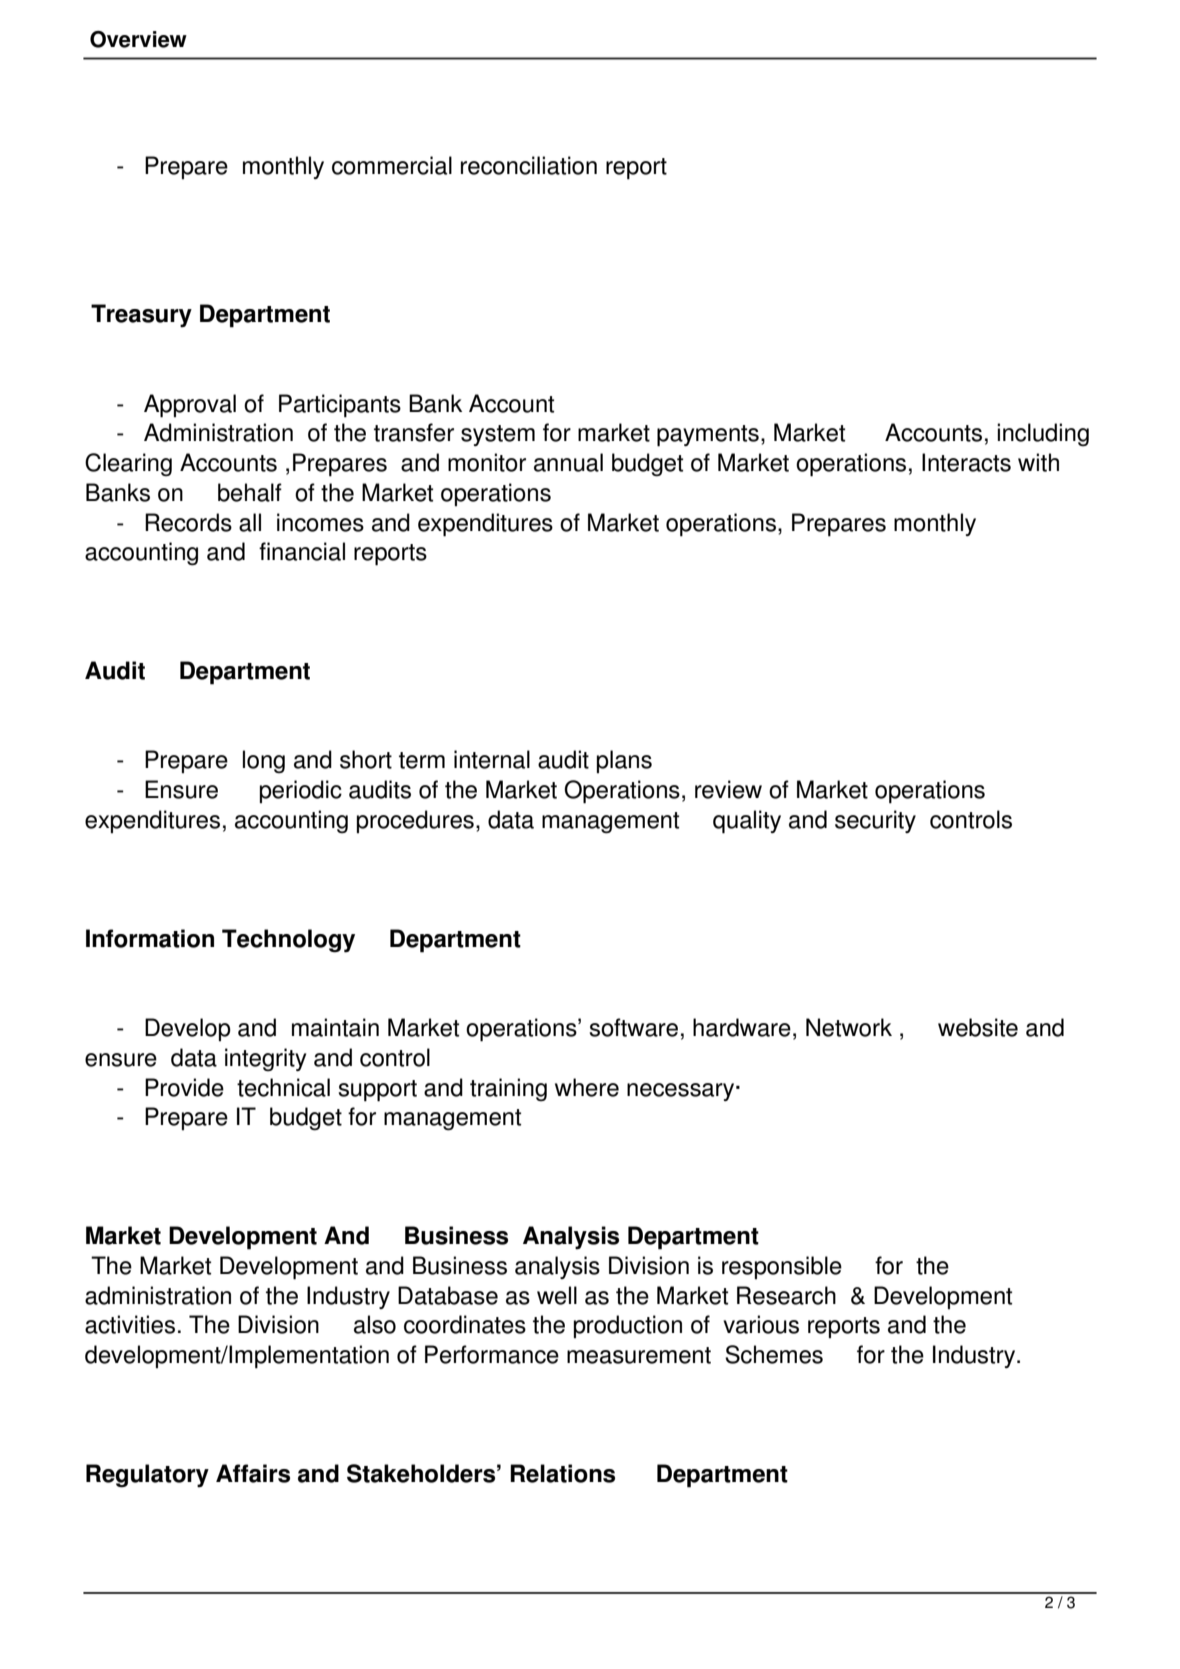 The height and width of the page is (1669, 1180). Describe the element at coordinates (568, 462) in the page. I see `annual` at that location.
